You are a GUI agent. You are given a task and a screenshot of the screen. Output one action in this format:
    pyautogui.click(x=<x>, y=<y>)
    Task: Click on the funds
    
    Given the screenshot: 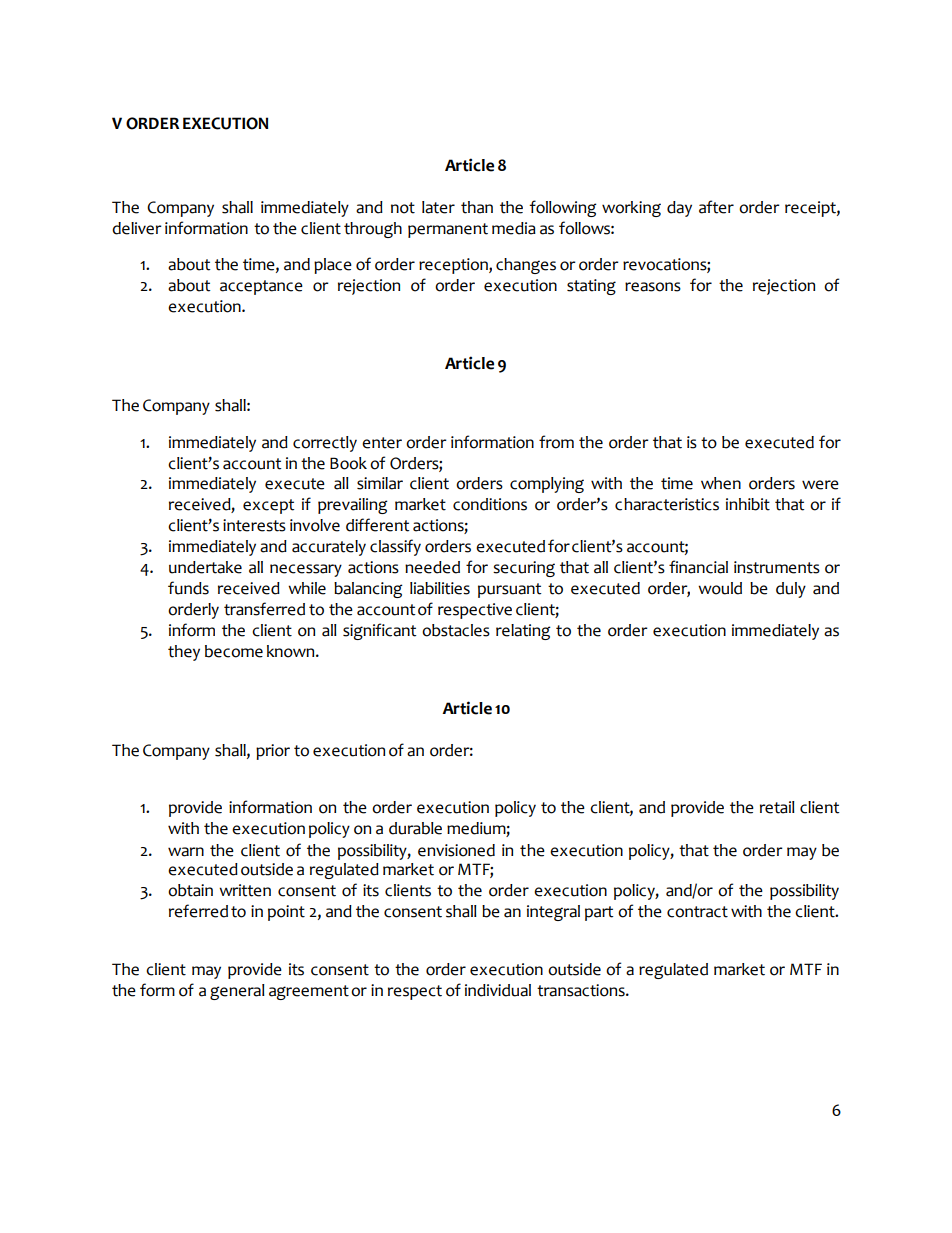 What is the action you would take?
    pyautogui.click(x=188, y=588)
